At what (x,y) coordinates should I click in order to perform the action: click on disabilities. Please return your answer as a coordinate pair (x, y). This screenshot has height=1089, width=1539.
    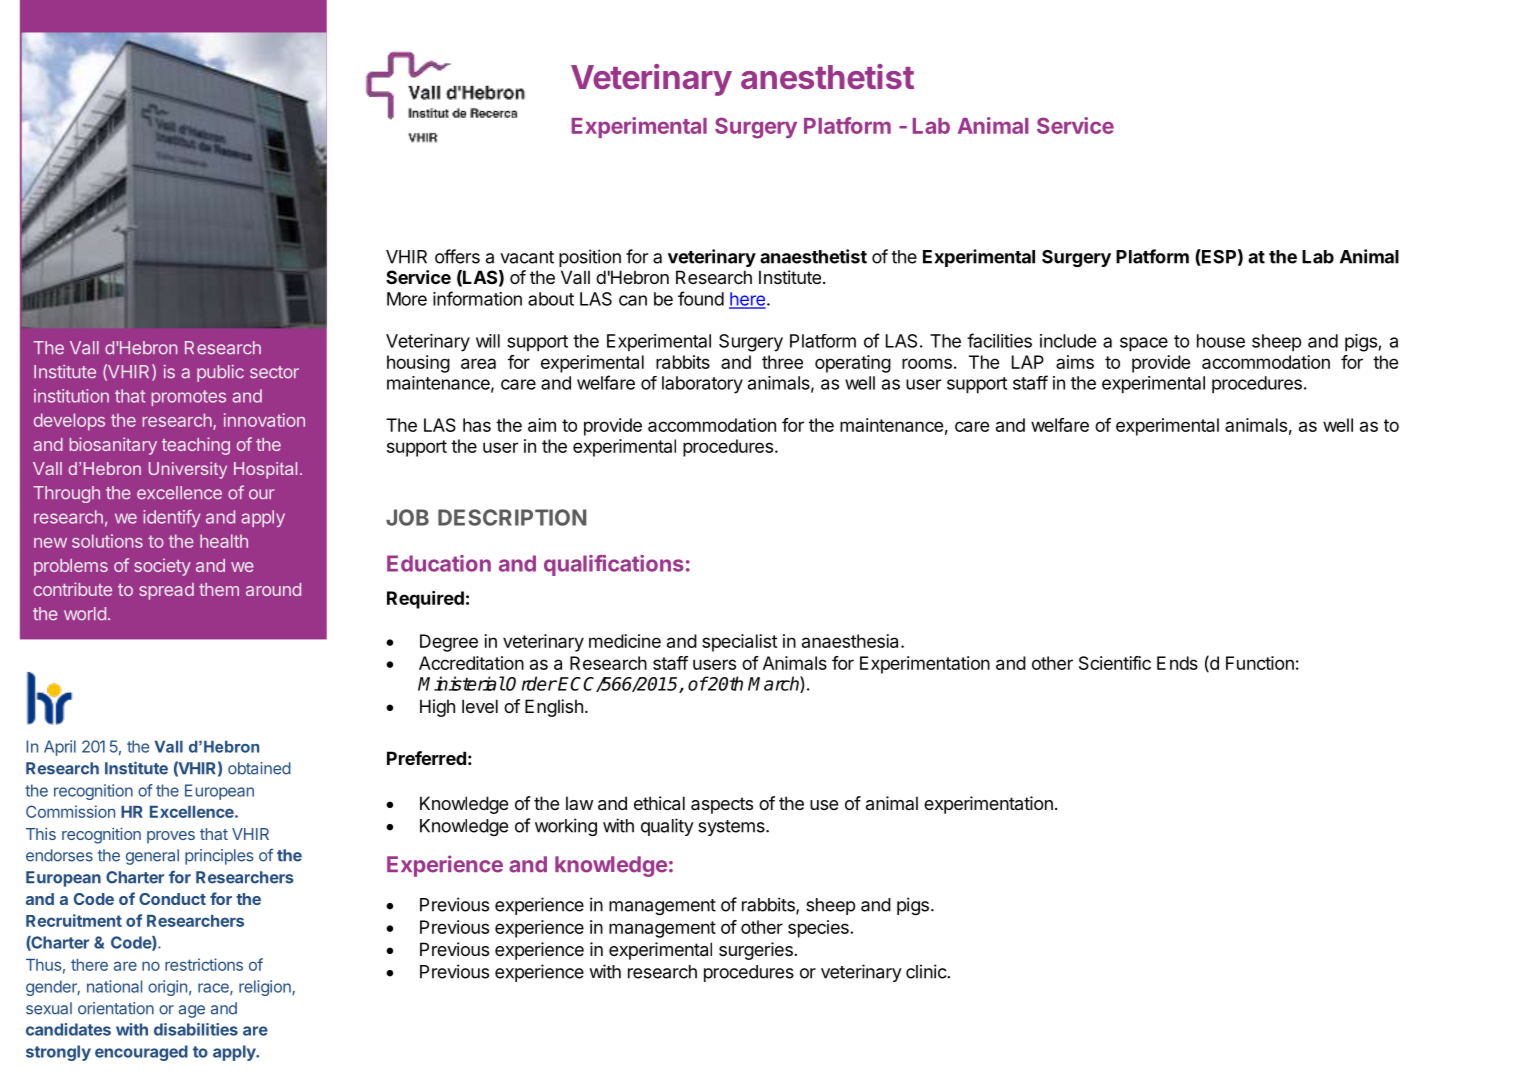
    Looking at the image, I should click on (196, 1029).
